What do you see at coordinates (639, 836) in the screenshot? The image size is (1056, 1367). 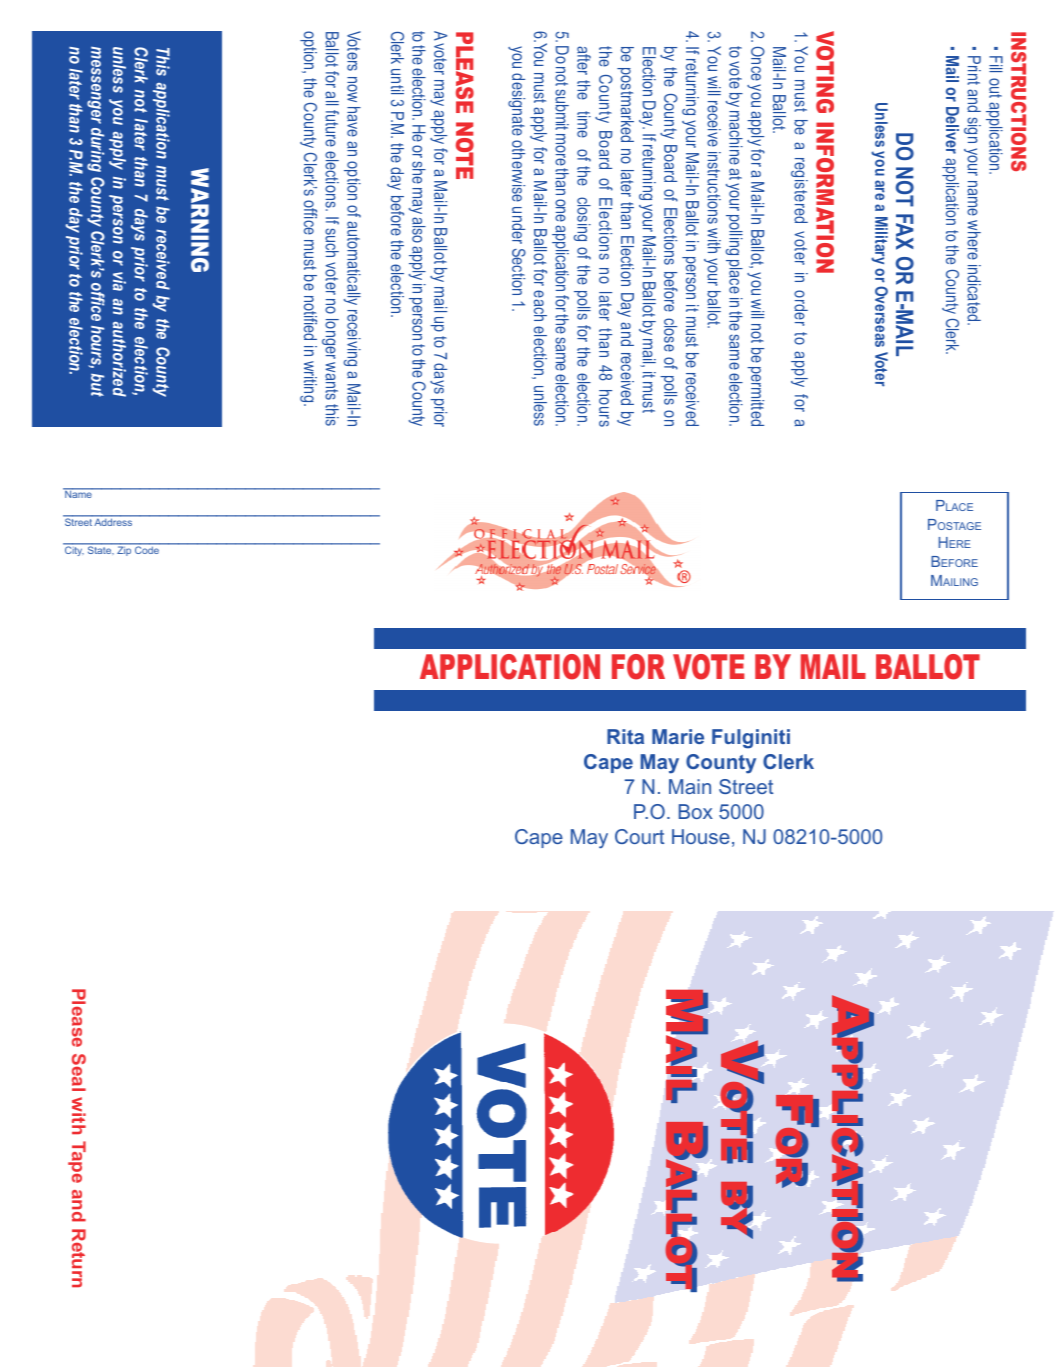 I see `Court` at bounding box center [639, 836].
